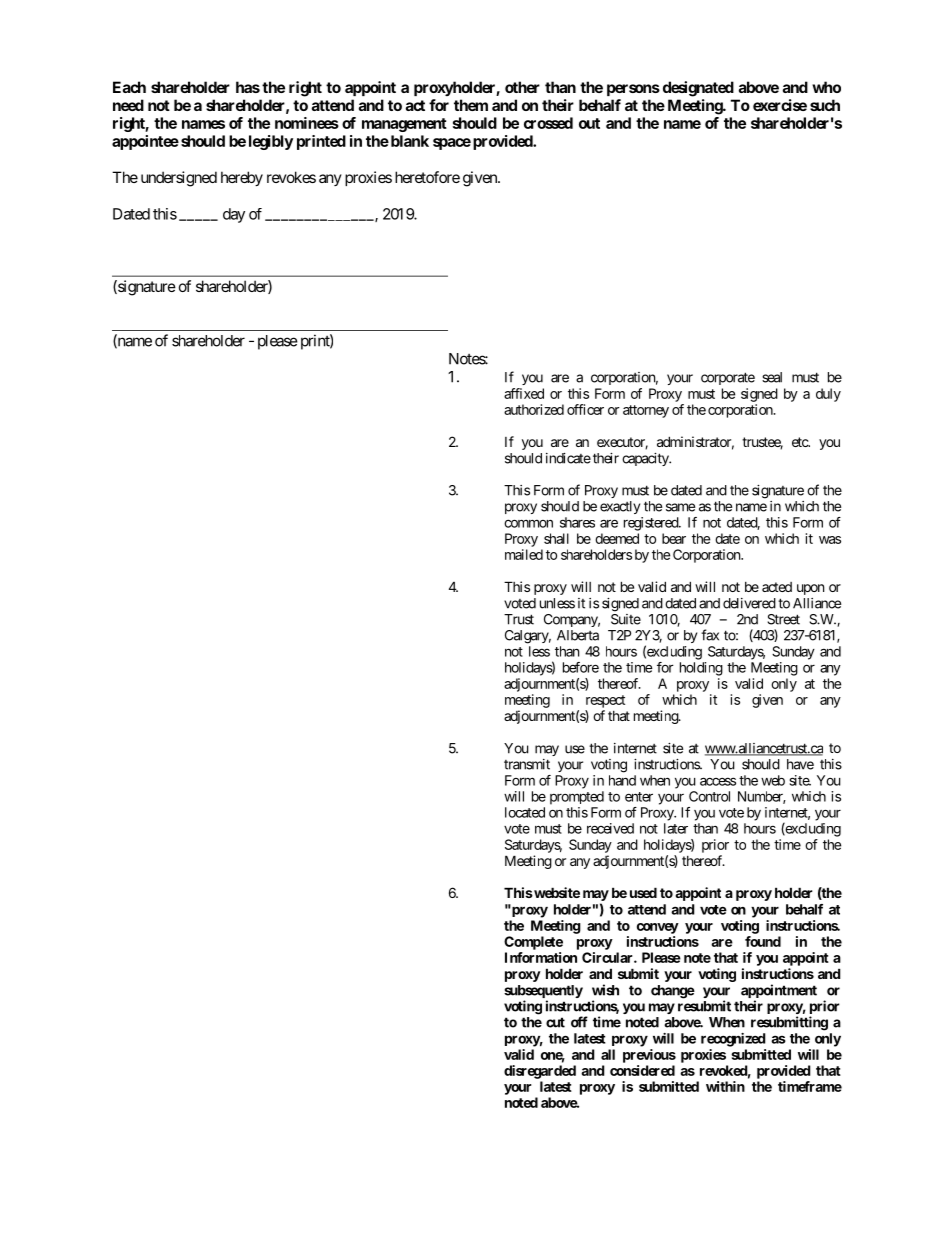 This screenshot has width=952, height=1233. What do you see at coordinates (524, 554) in the screenshot?
I see `mailed` at bounding box center [524, 554].
